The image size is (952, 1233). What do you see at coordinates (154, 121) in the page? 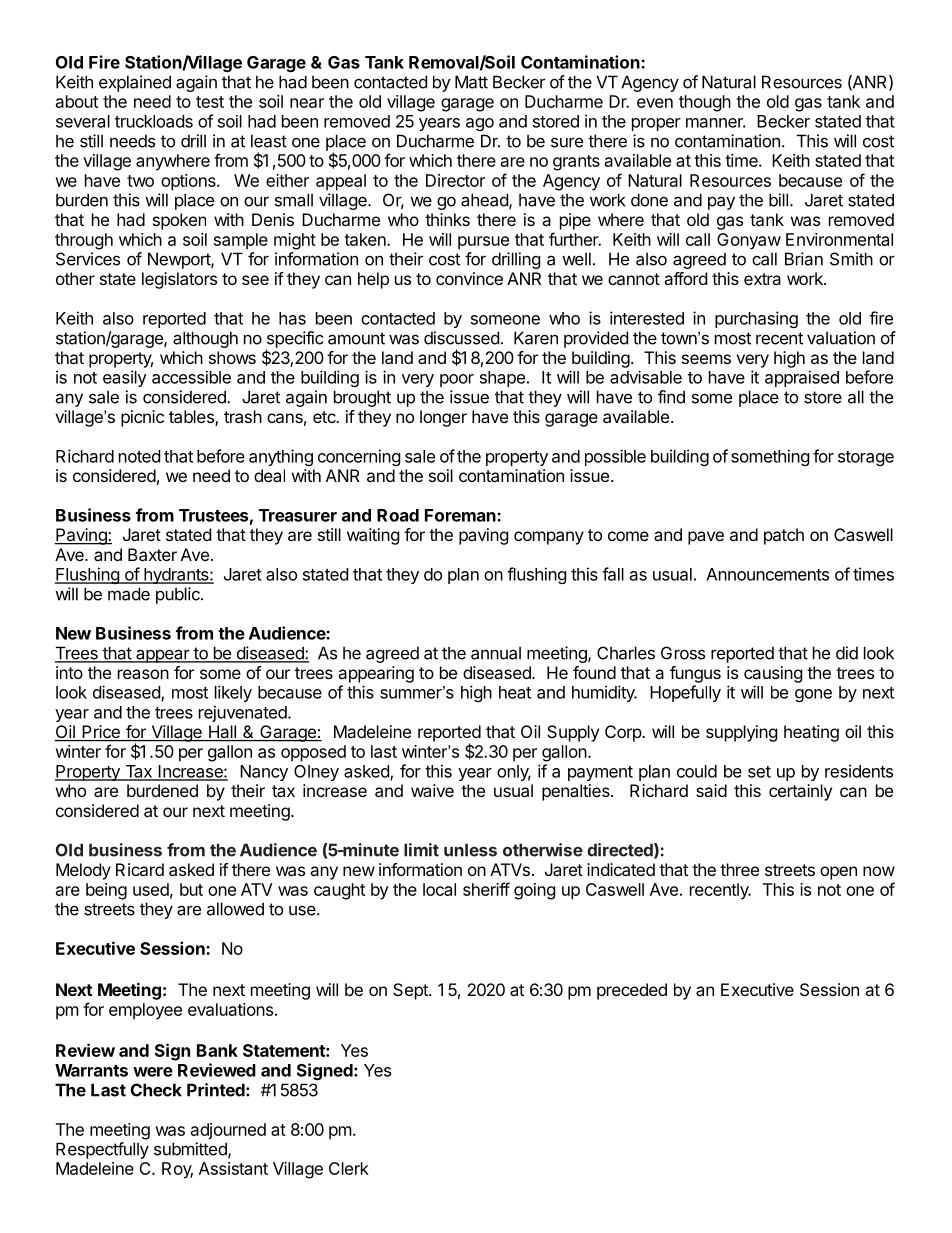
I see `truckloads` at bounding box center [154, 121].
